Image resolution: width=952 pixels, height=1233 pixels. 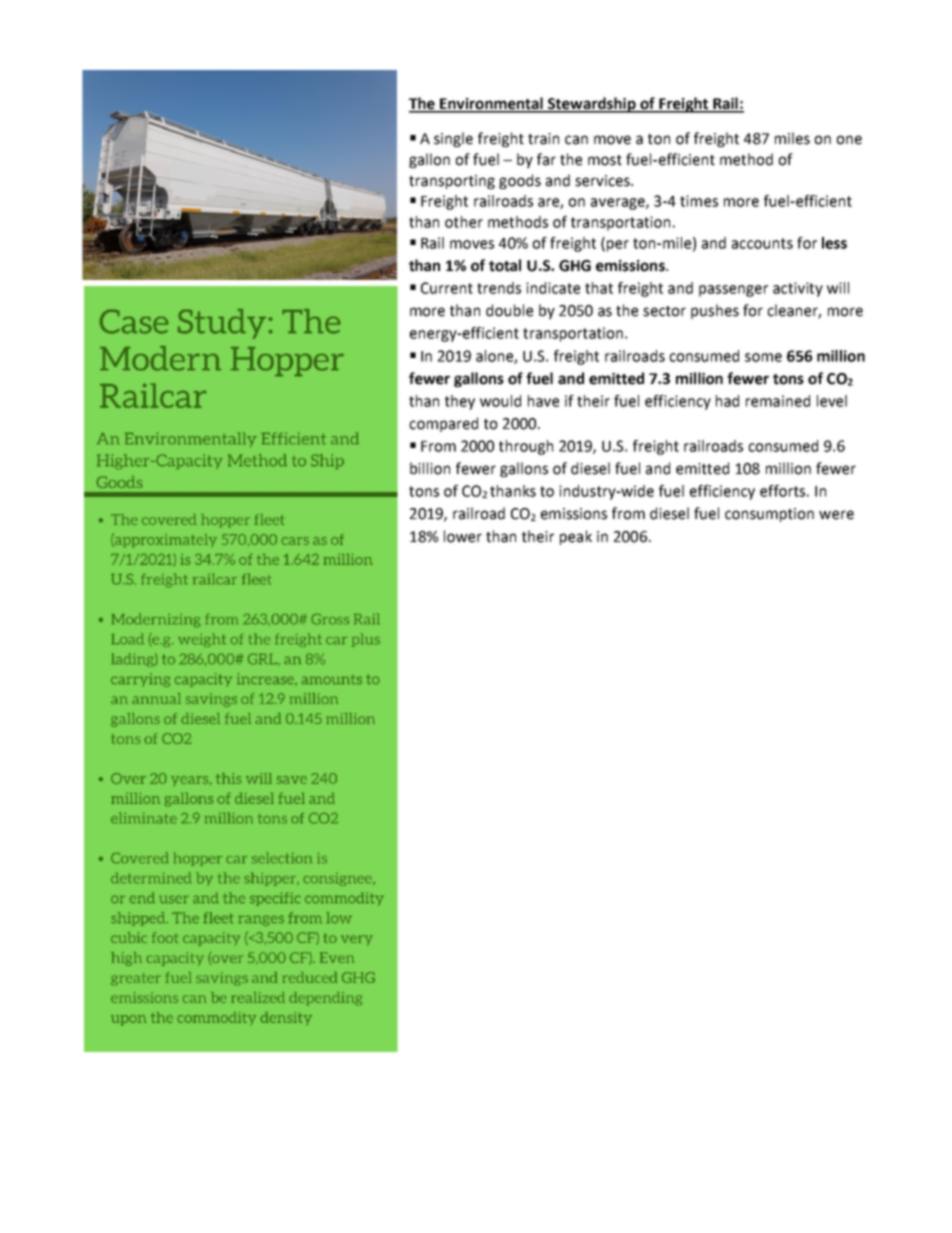 I want to click on activity, so click(x=798, y=289).
